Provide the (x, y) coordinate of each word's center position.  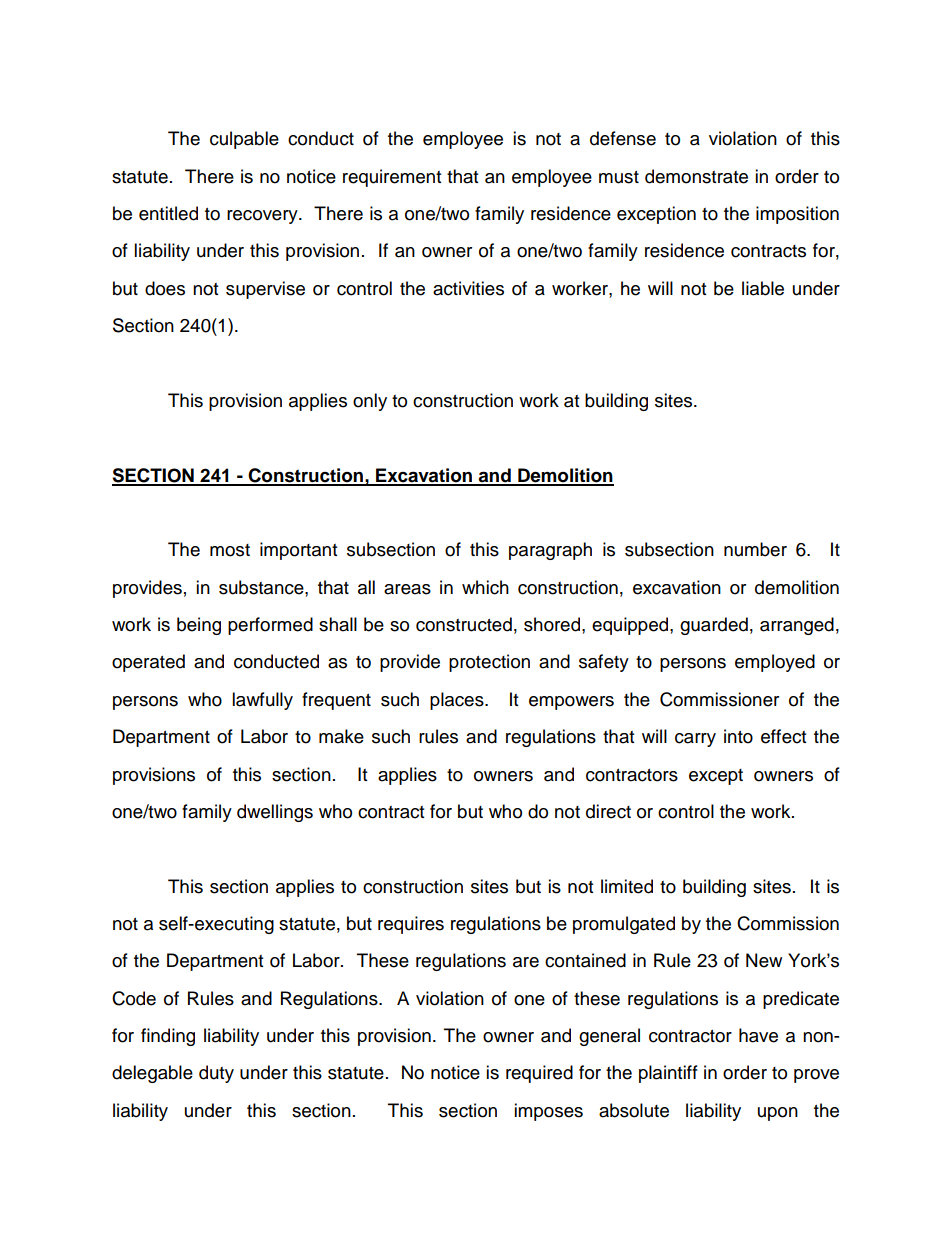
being (199, 626)
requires (411, 925)
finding (168, 1037)
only (370, 402)
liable (763, 288)
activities (468, 288)
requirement (392, 178)
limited (627, 886)
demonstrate (696, 176)
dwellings (275, 813)
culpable (244, 140)
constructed (464, 624)
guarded (714, 626)
